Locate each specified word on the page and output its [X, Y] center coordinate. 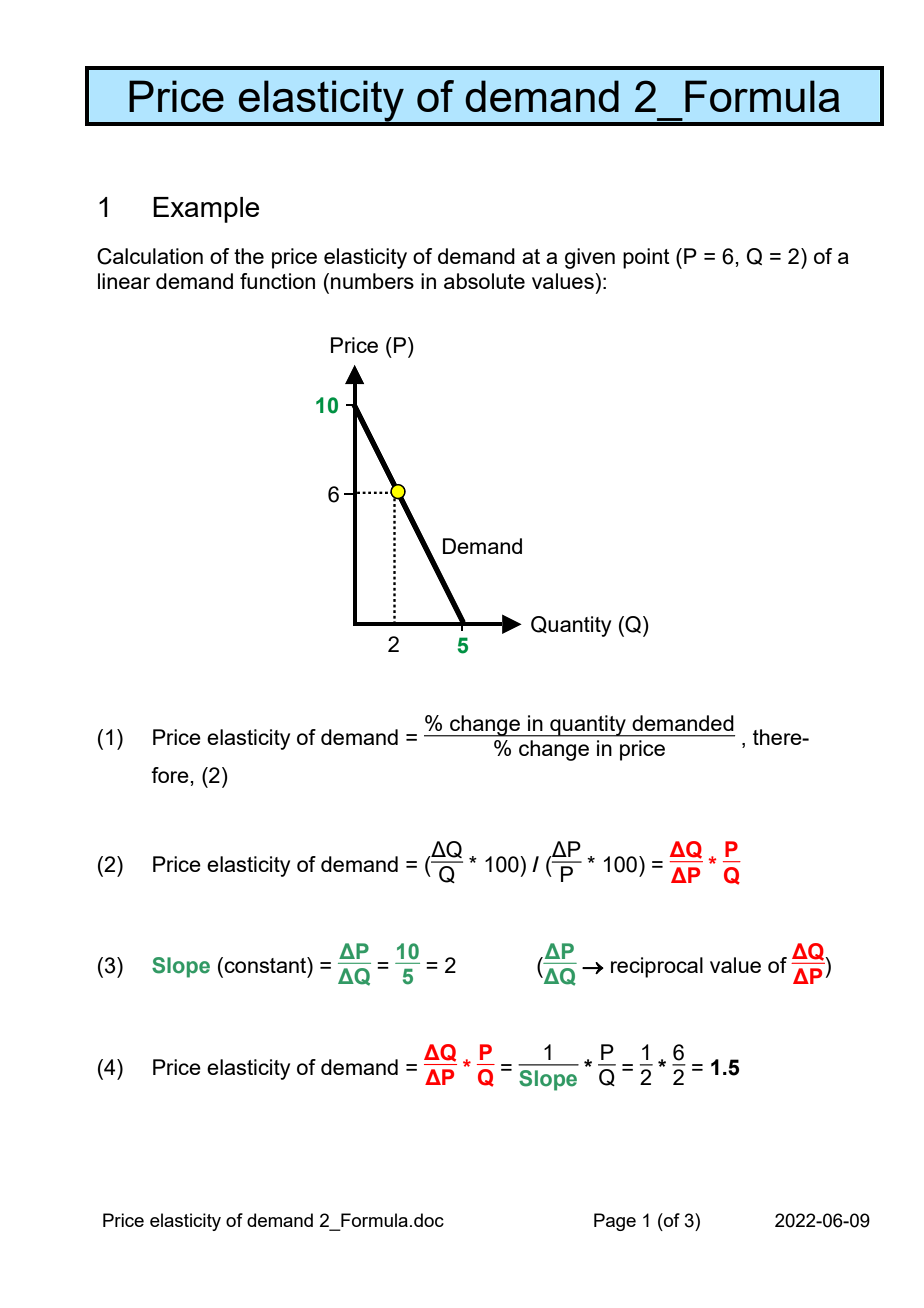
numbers [372, 281]
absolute [484, 281]
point [646, 258]
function [277, 281]
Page [615, 1222]
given [590, 258]
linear [124, 281]
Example [206, 210]
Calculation [150, 256]
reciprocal [657, 967]
